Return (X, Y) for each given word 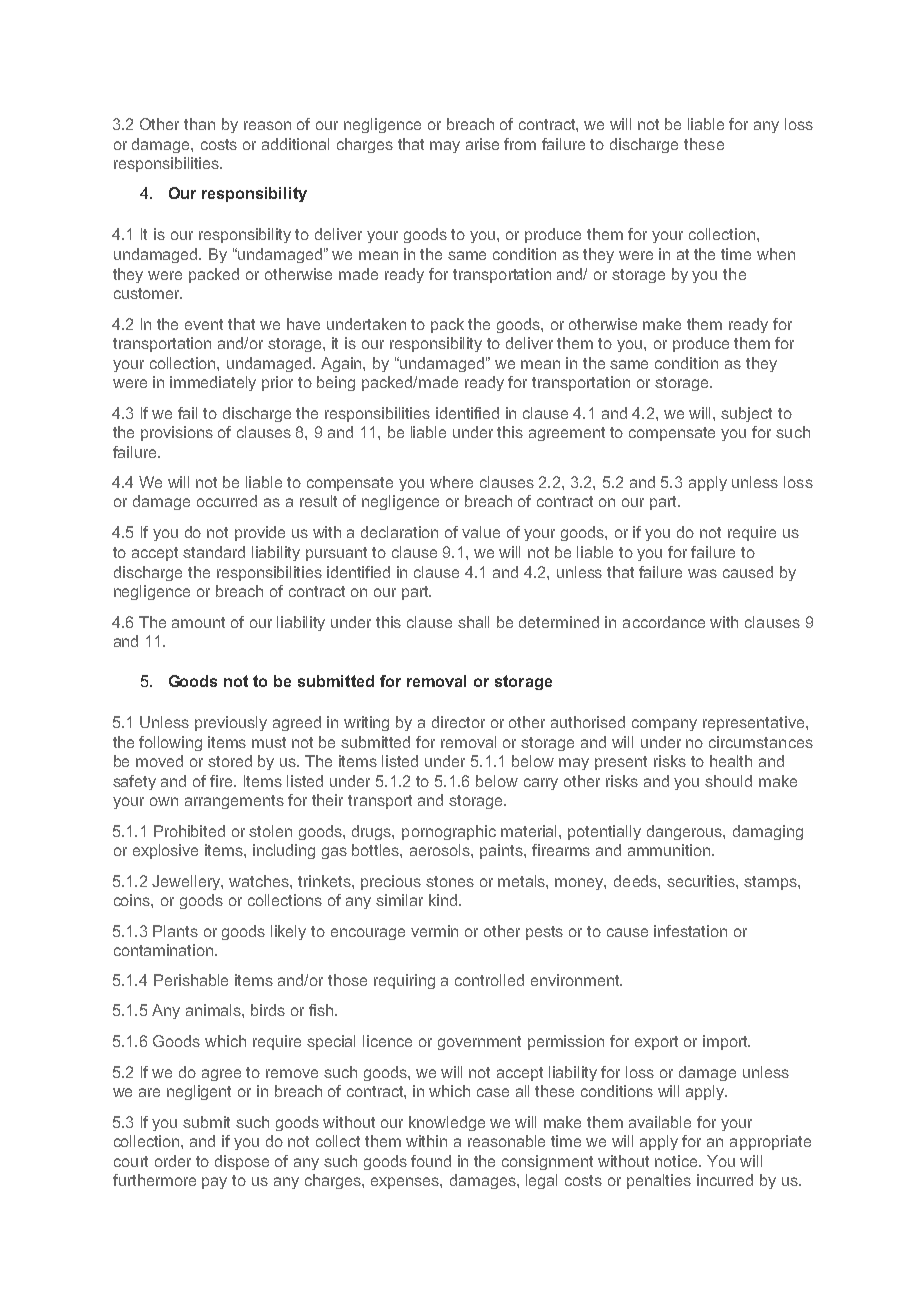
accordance (664, 622)
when (776, 254)
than (199, 124)
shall (473, 622)
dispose (242, 1162)
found (431, 1161)
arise (482, 144)
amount (198, 622)
